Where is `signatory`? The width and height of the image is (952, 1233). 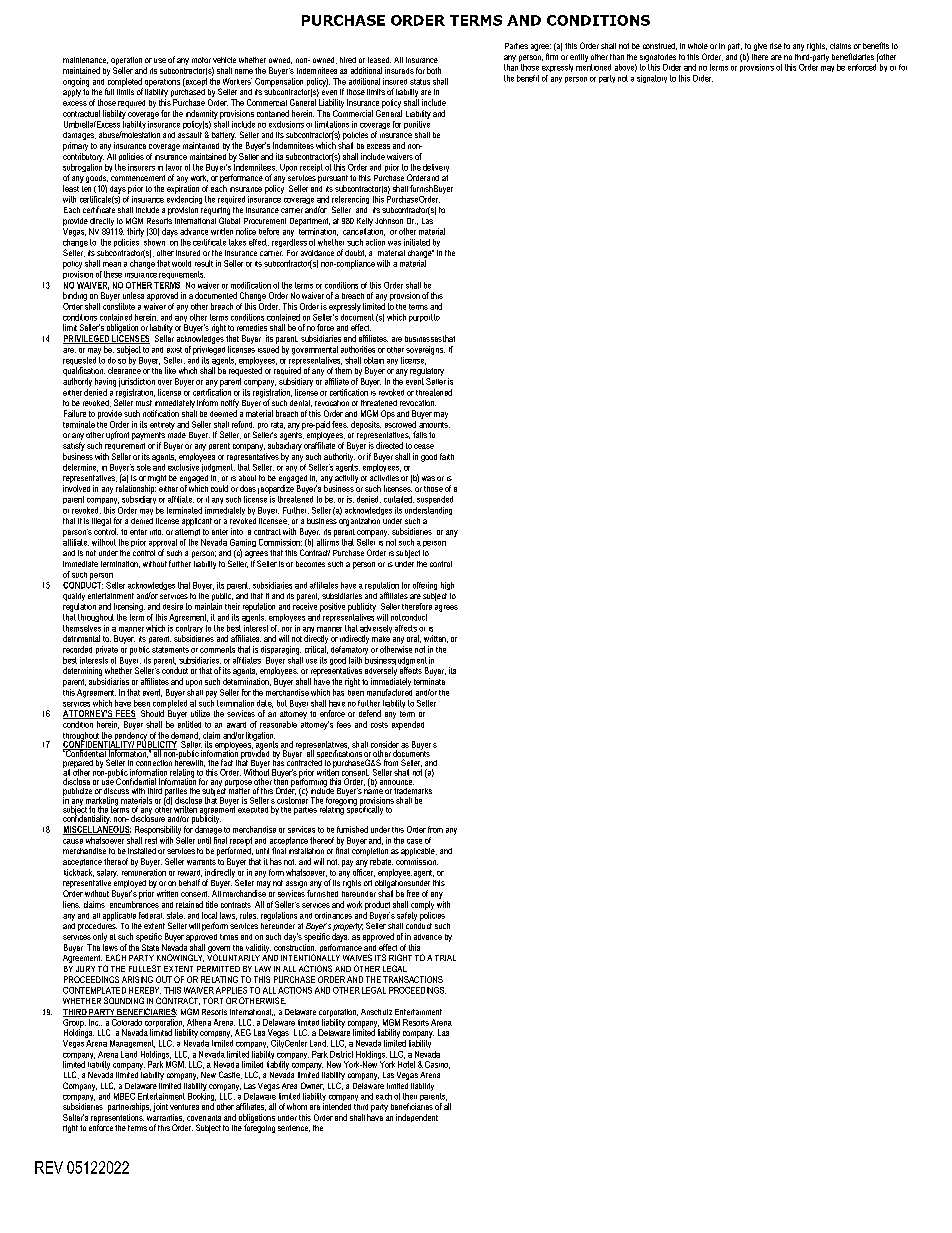
signatory is located at coordinates (652, 79).
